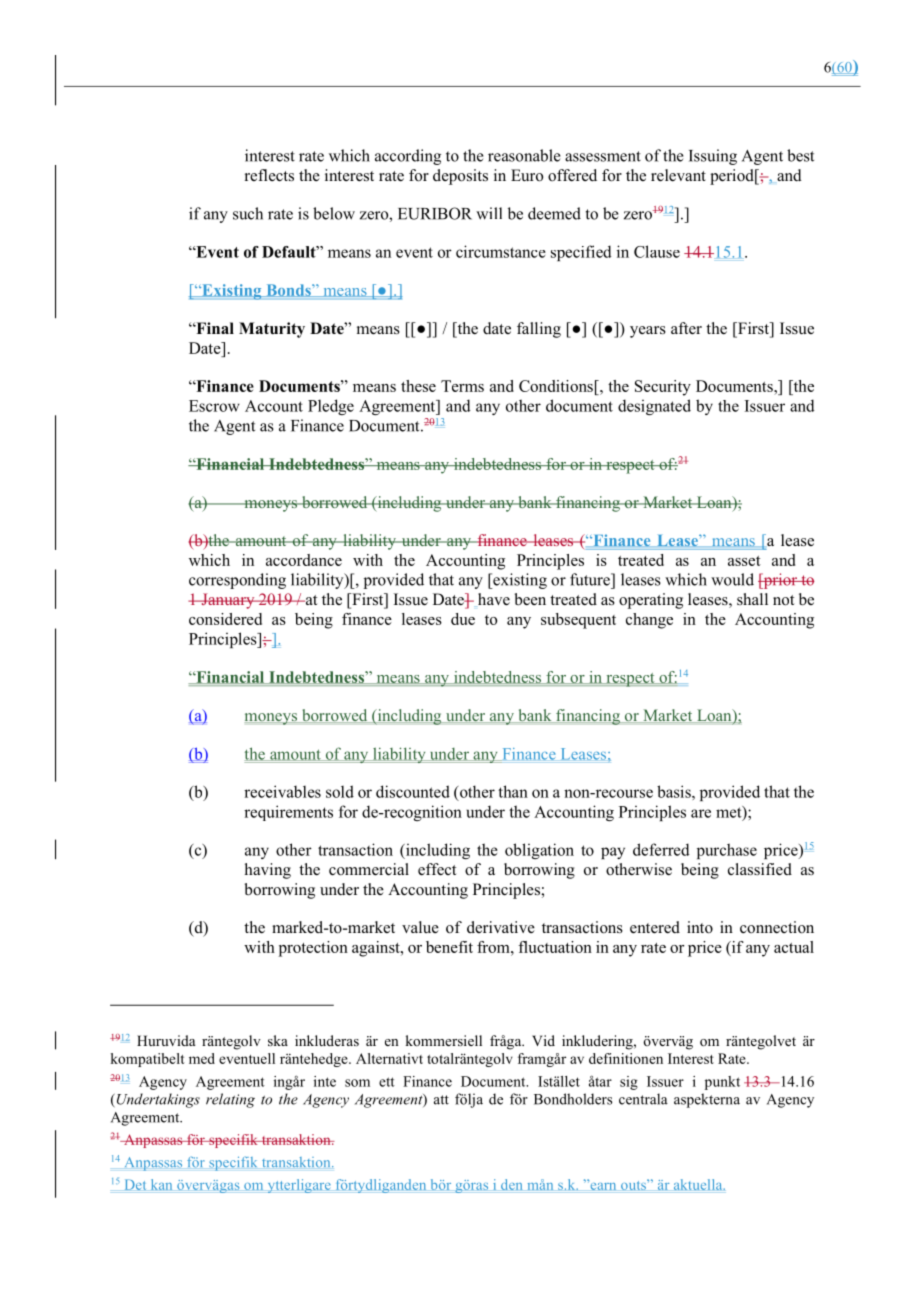 This document has width=924, height=1308. What do you see at coordinates (713, 157) in the document?
I see `Issuing` at bounding box center [713, 157].
